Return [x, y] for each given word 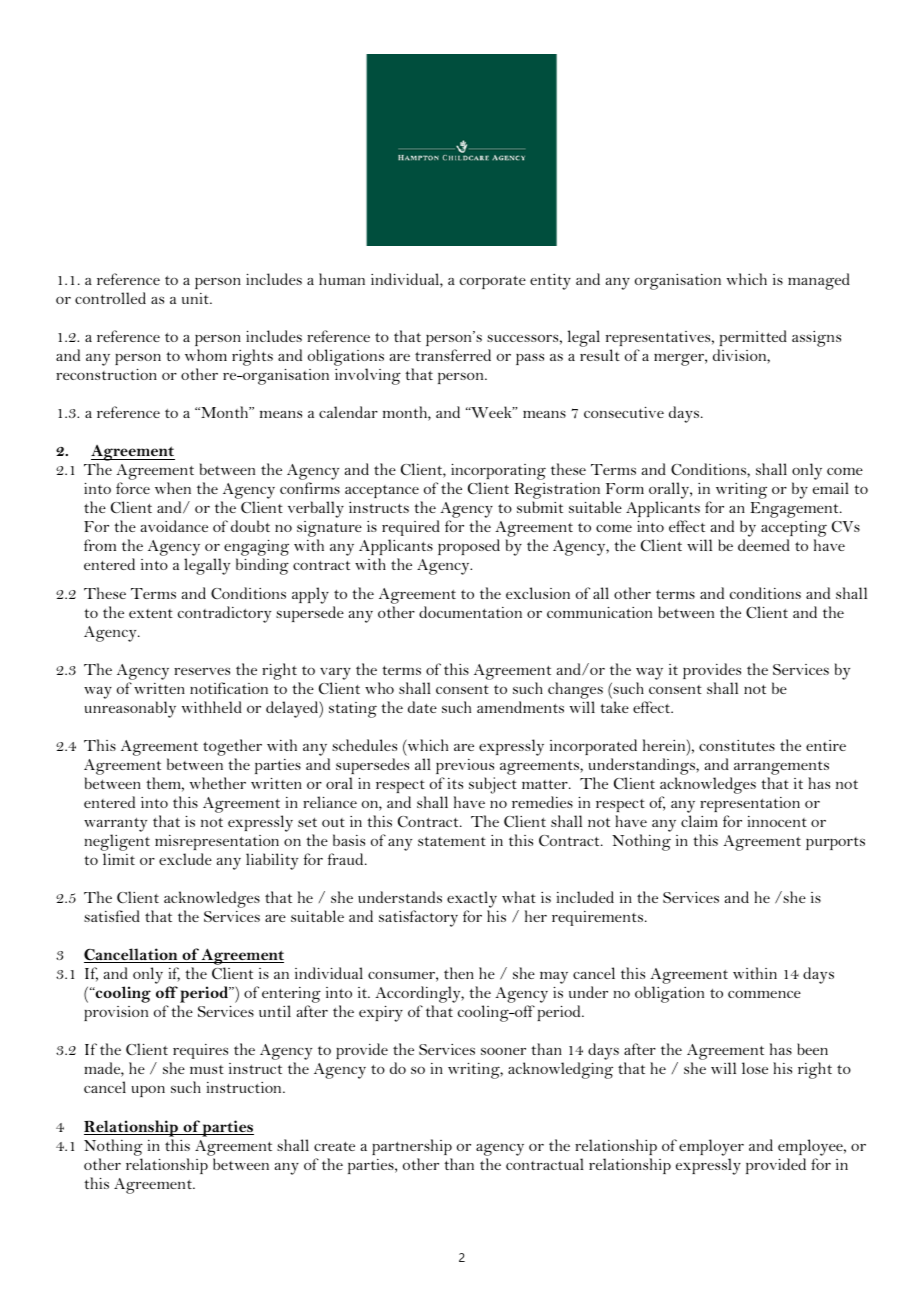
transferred [453, 355]
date [422, 707]
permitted [753, 338]
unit [196, 298]
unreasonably [130, 709]
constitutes [737, 745]
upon [148, 1091]
